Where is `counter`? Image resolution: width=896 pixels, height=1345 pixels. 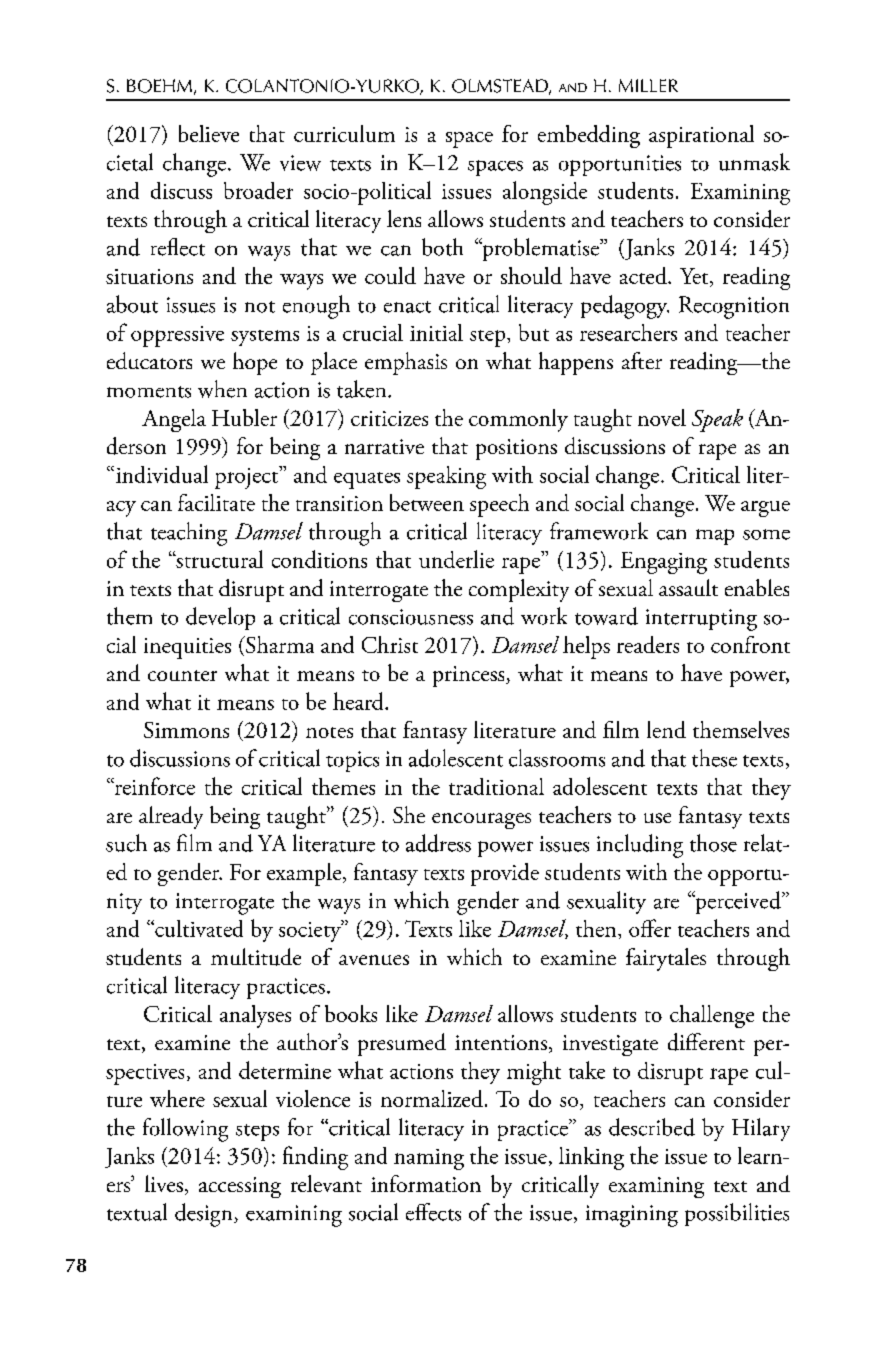
counter is located at coordinates (182, 675).
